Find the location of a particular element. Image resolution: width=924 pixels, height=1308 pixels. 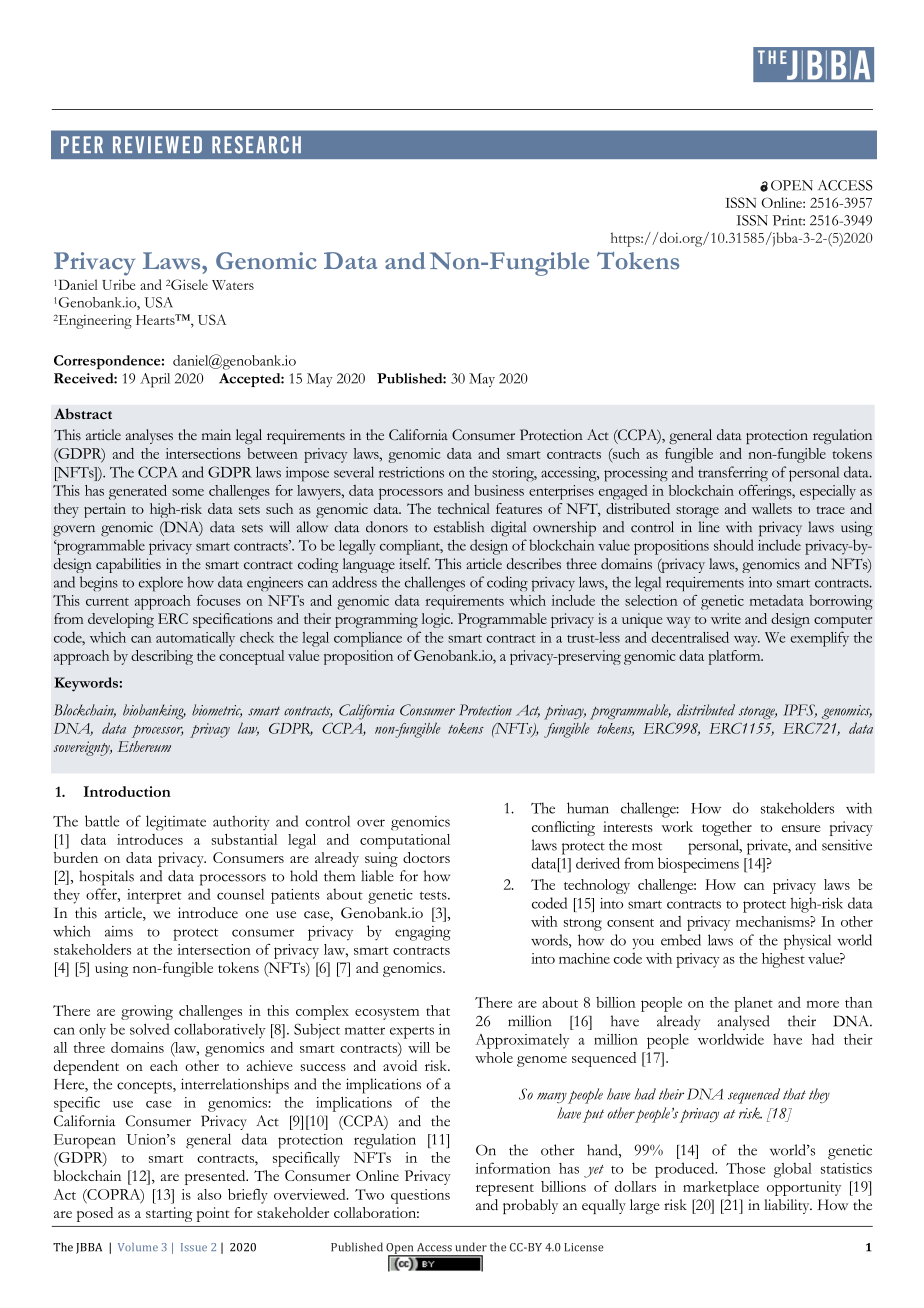

represent is located at coordinates (505, 1190).
